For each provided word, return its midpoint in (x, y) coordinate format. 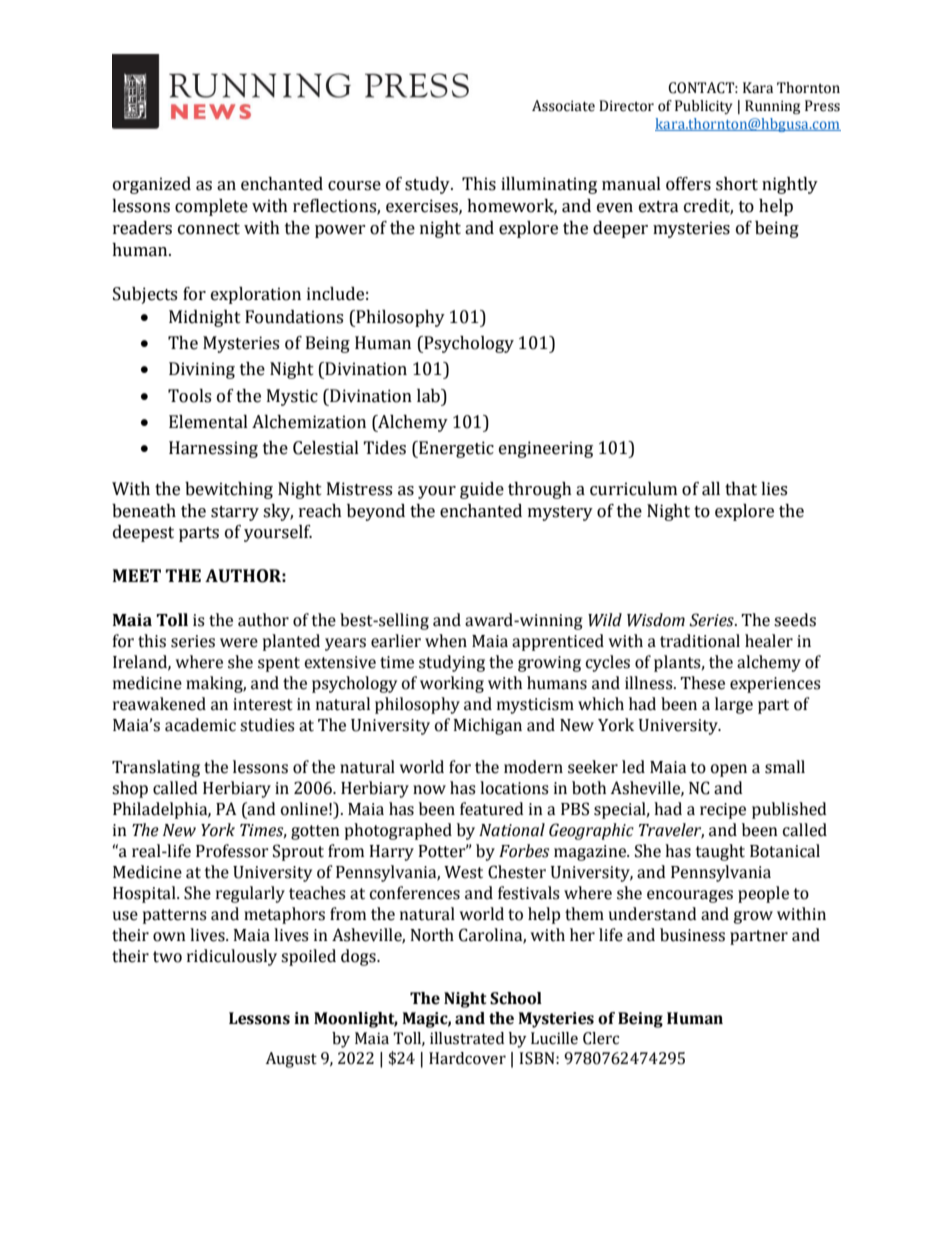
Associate (563, 106)
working (452, 684)
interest (263, 704)
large (734, 705)
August (291, 1060)
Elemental (208, 422)
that (741, 489)
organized (152, 185)
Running (772, 107)
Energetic (455, 449)
